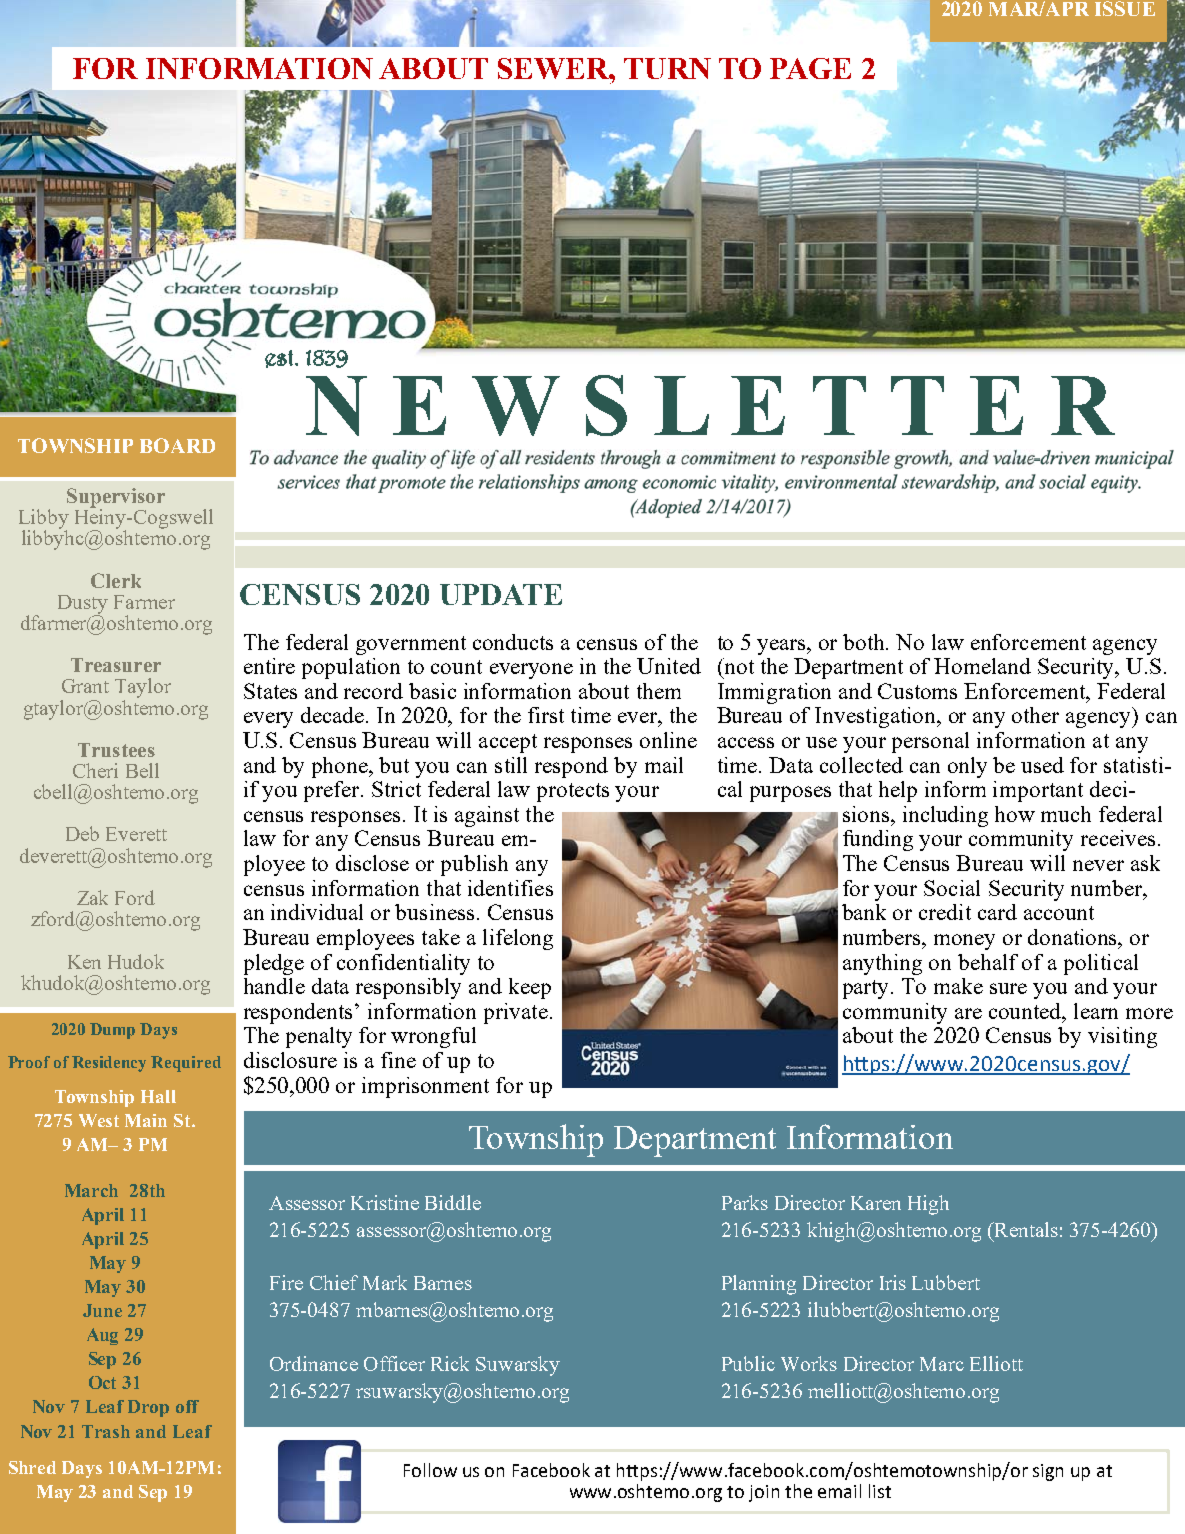 The image size is (1185, 1534). Describe the element at coordinates (988, 962) in the document. I see `behalf` at that location.
